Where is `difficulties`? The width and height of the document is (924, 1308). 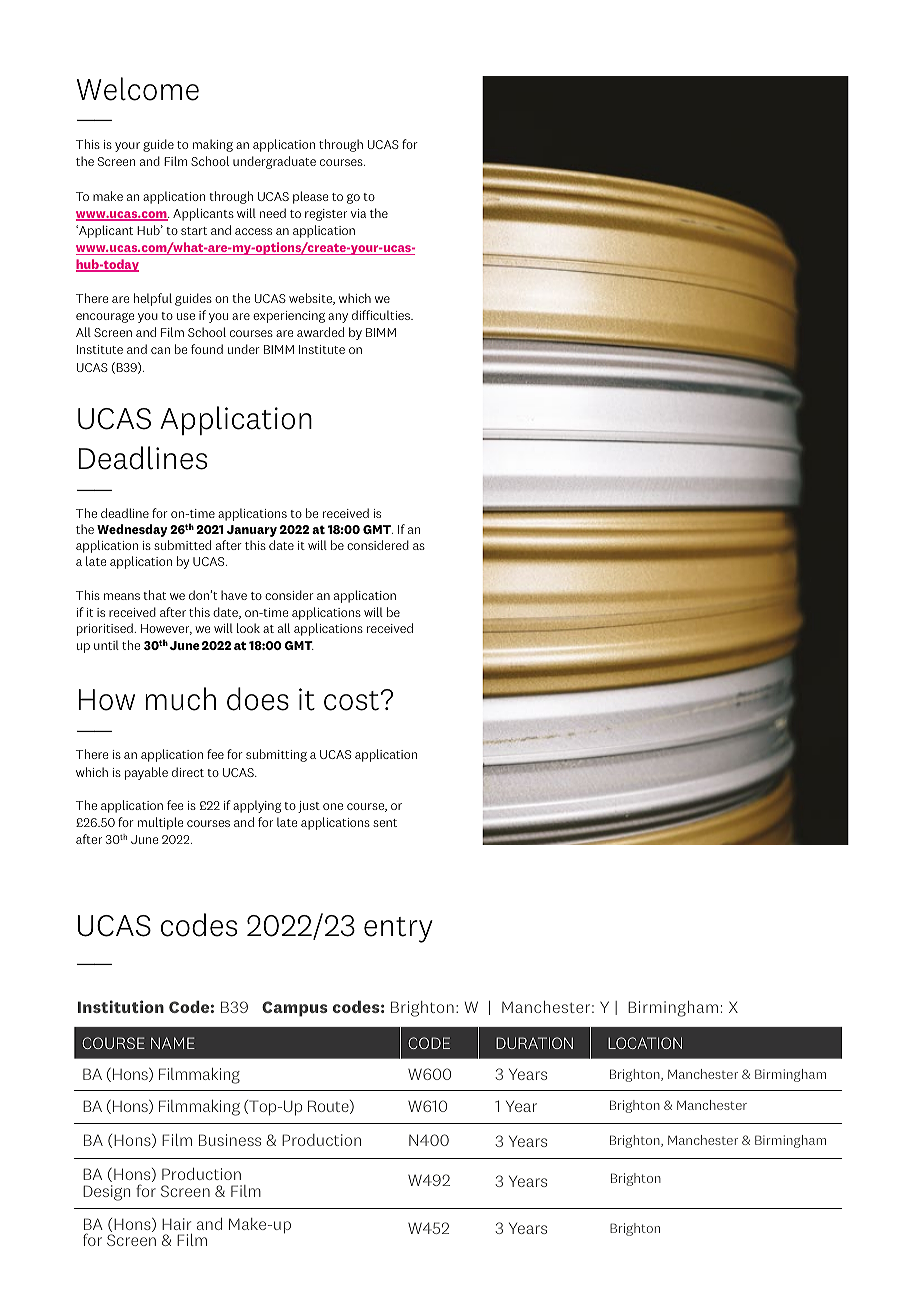 difficulties is located at coordinates (382, 315).
